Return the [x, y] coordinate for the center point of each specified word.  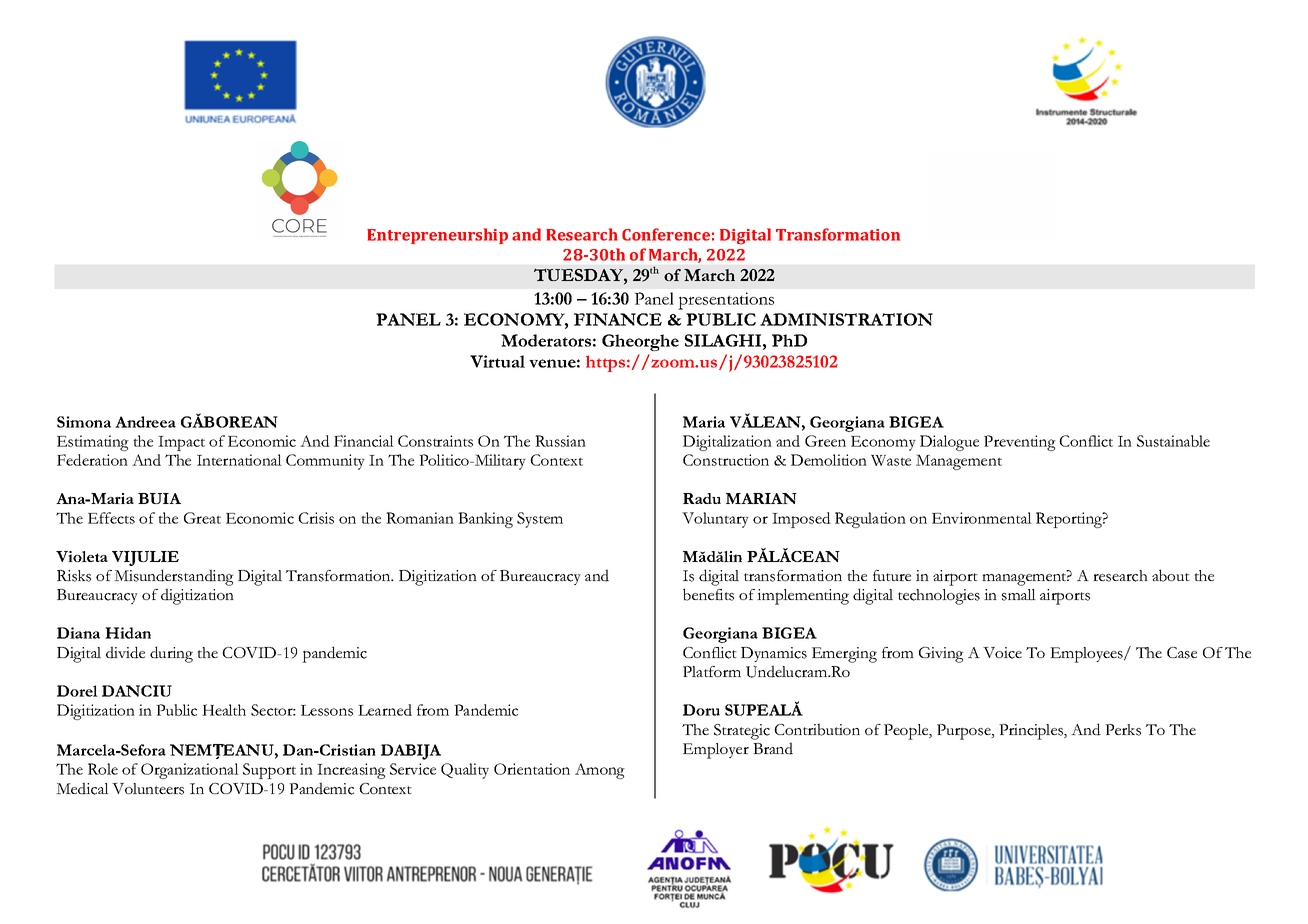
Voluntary [715, 520]
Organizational [190, 771]
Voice [1002, 653]
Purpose [965, 732]
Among [600, 771]
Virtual [497, 361]
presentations [726, 301]
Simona [84, 422]
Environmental [982, 518]
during [171, 654]
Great [202, 518]
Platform [712, 671]
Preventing [1020, 443]
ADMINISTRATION [846, 319]
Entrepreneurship [437, 236]
